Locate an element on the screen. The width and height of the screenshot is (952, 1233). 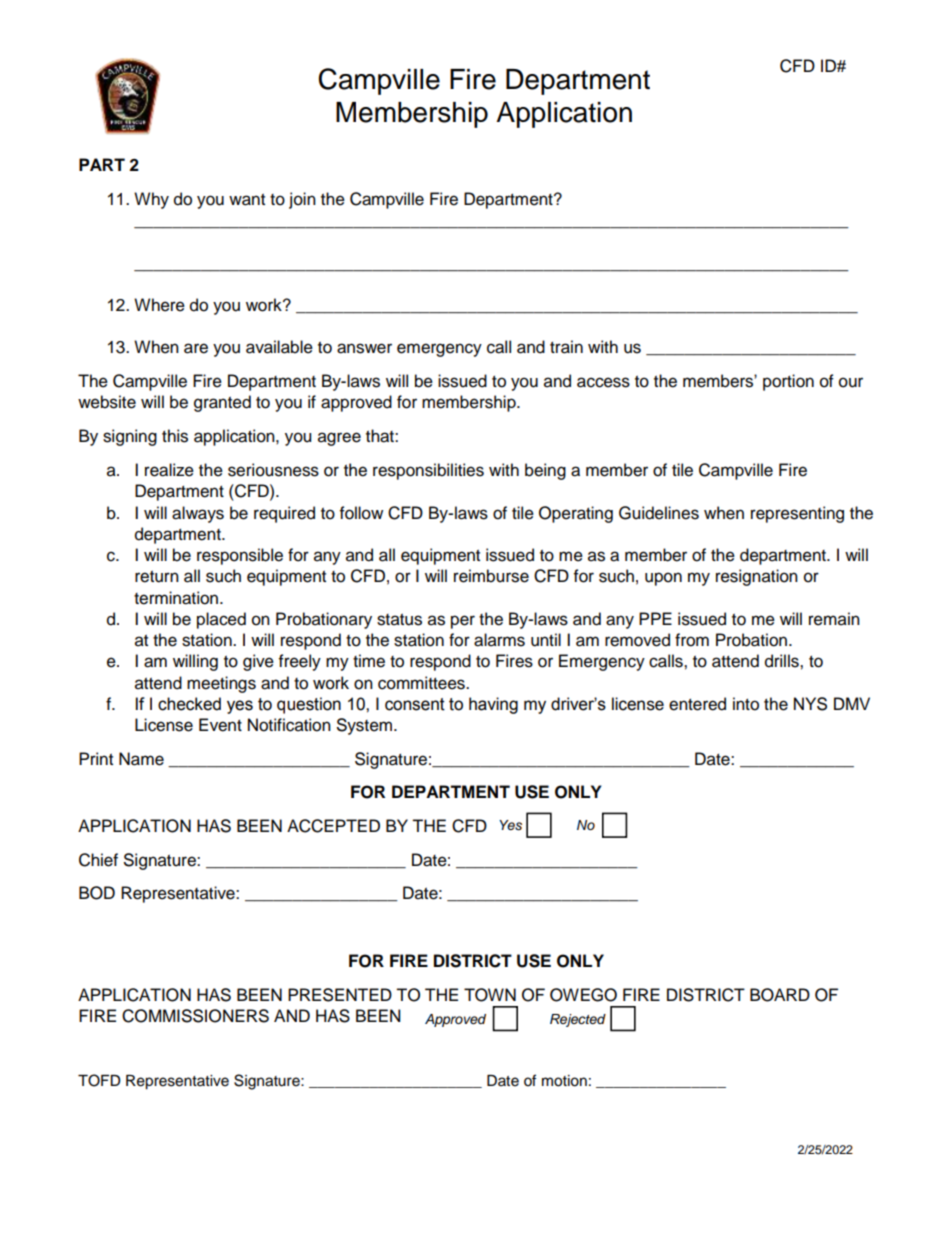
responsibilities is located at coordinates (428, 471).
